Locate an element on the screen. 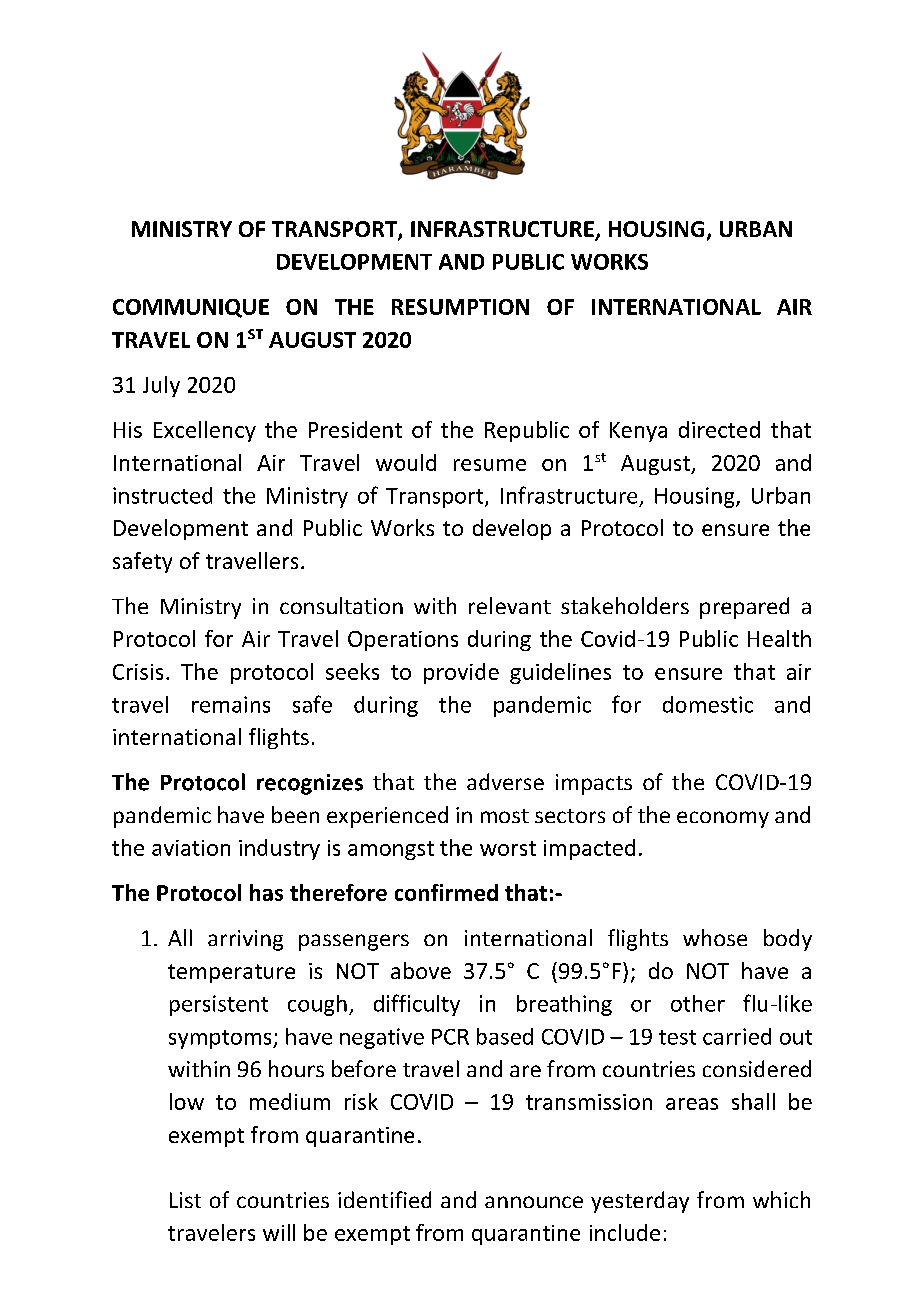 Image resolution: width=924 pixels, height=1308 pixels. economy is located at coordinates (723, 819).
